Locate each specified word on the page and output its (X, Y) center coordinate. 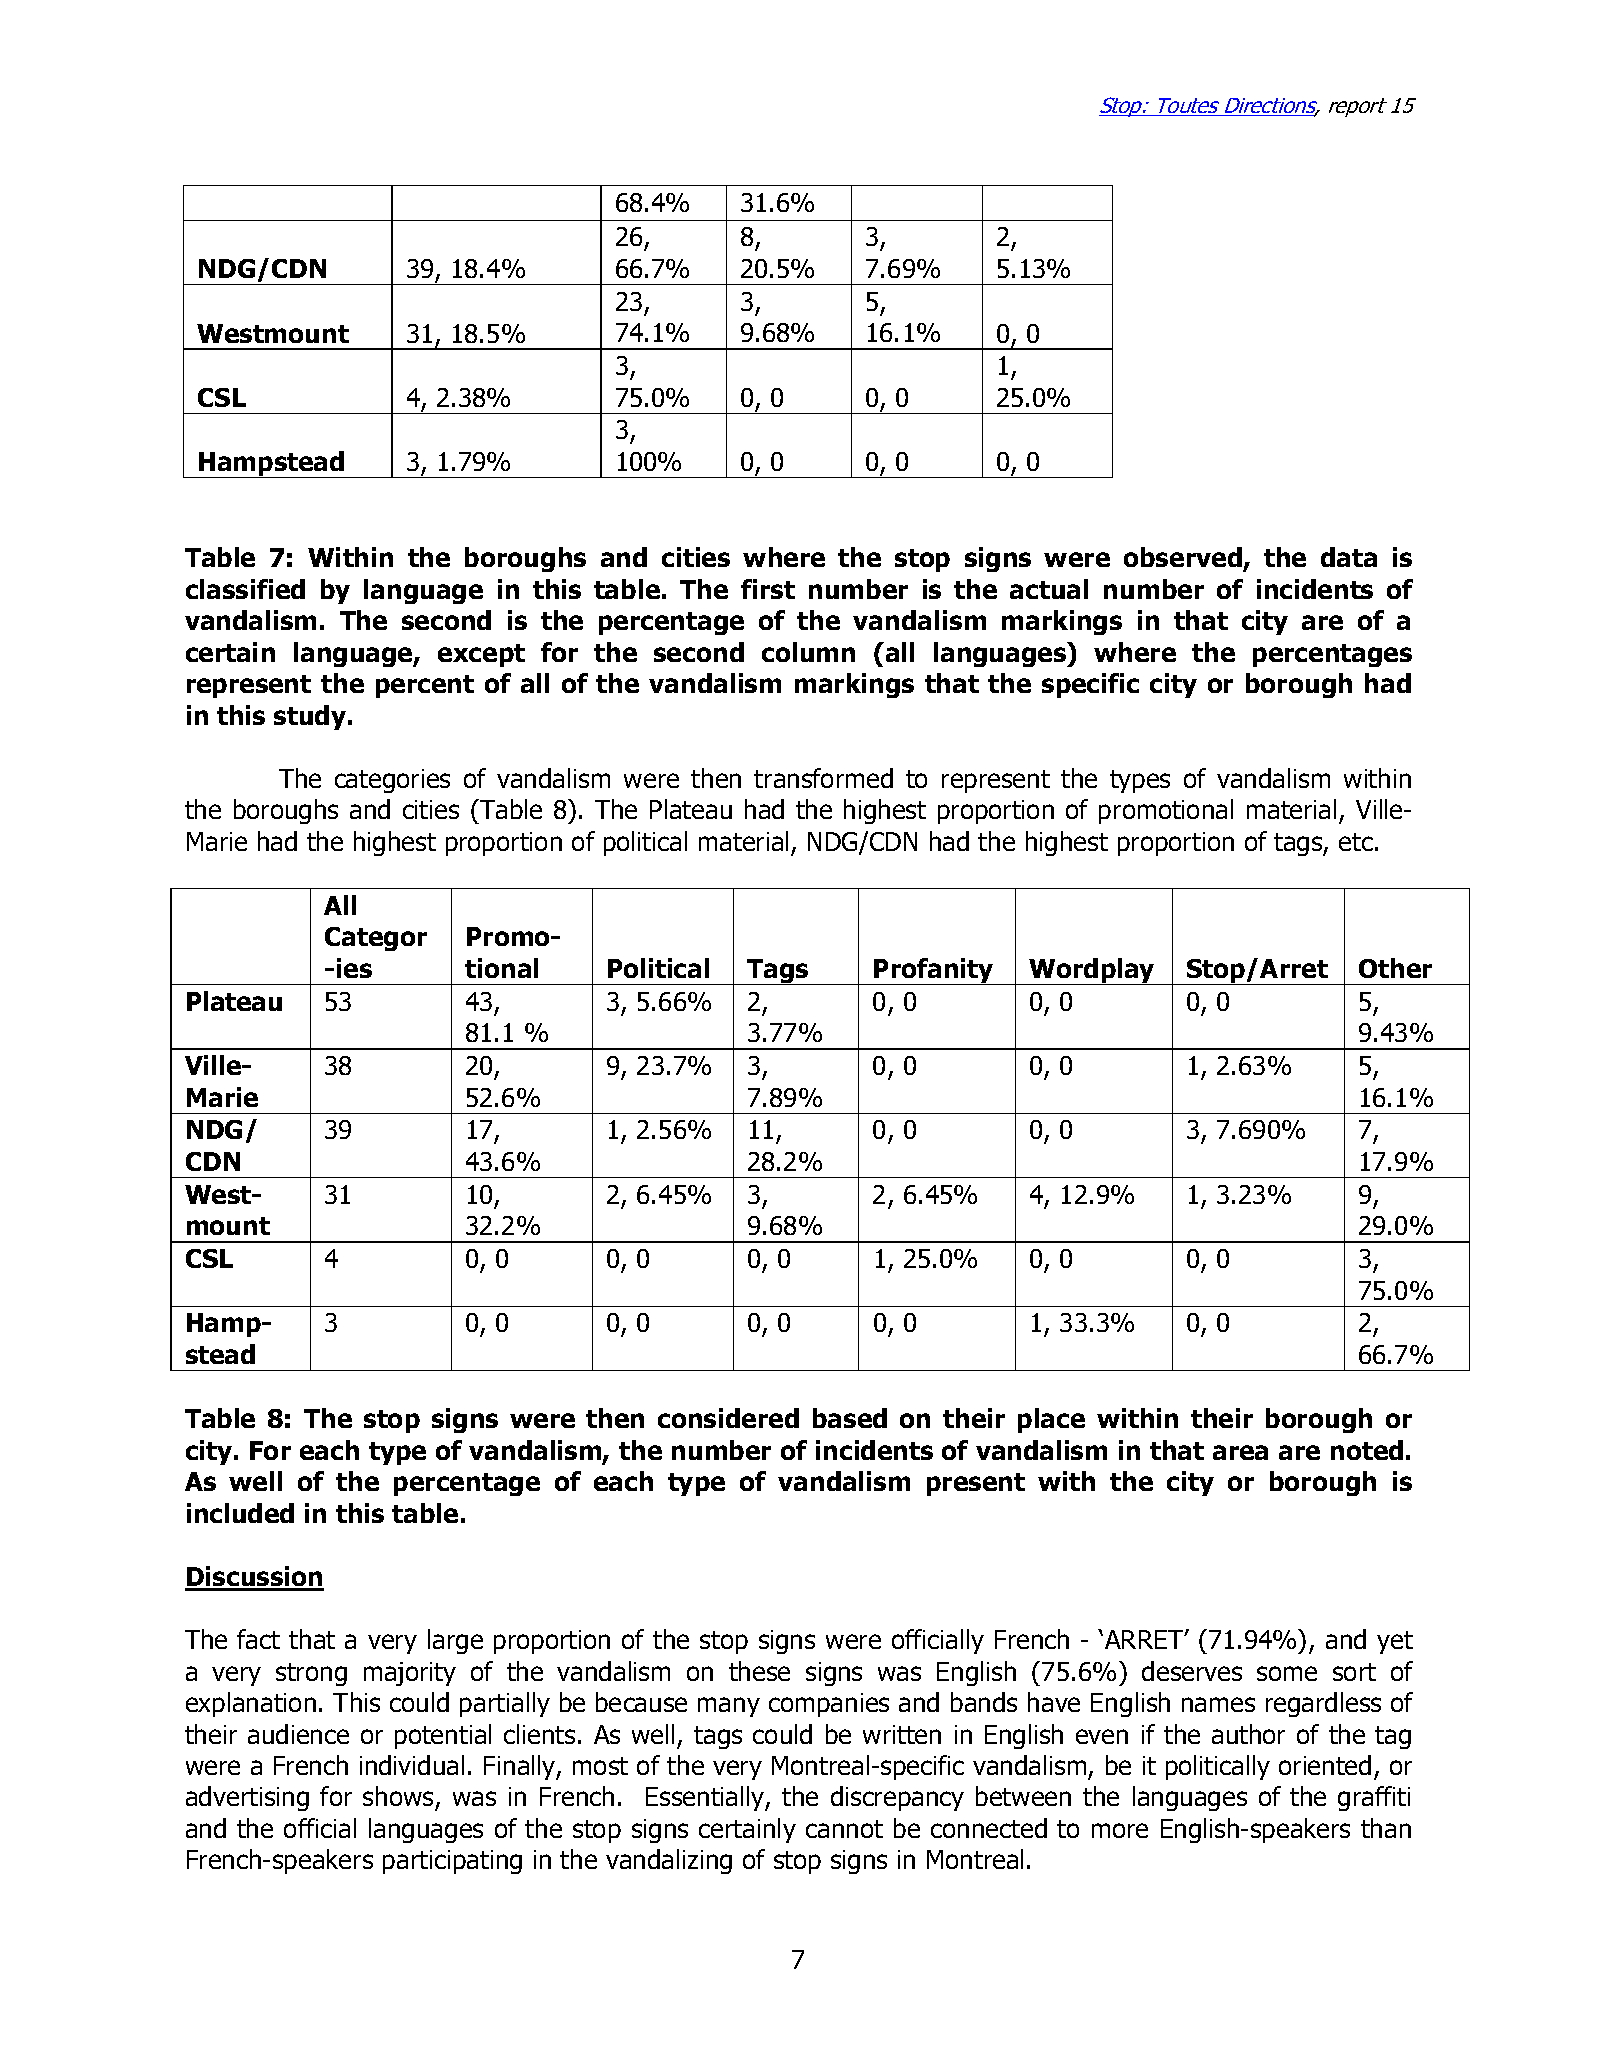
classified (245, 589)
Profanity (934, 971)
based (850, 1418)
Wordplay (1092, 971)
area (1240, 1452)
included (240, 1513)
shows (399, 1798)
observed (1183, 557)
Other (1395, 968)
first (768, 589)
